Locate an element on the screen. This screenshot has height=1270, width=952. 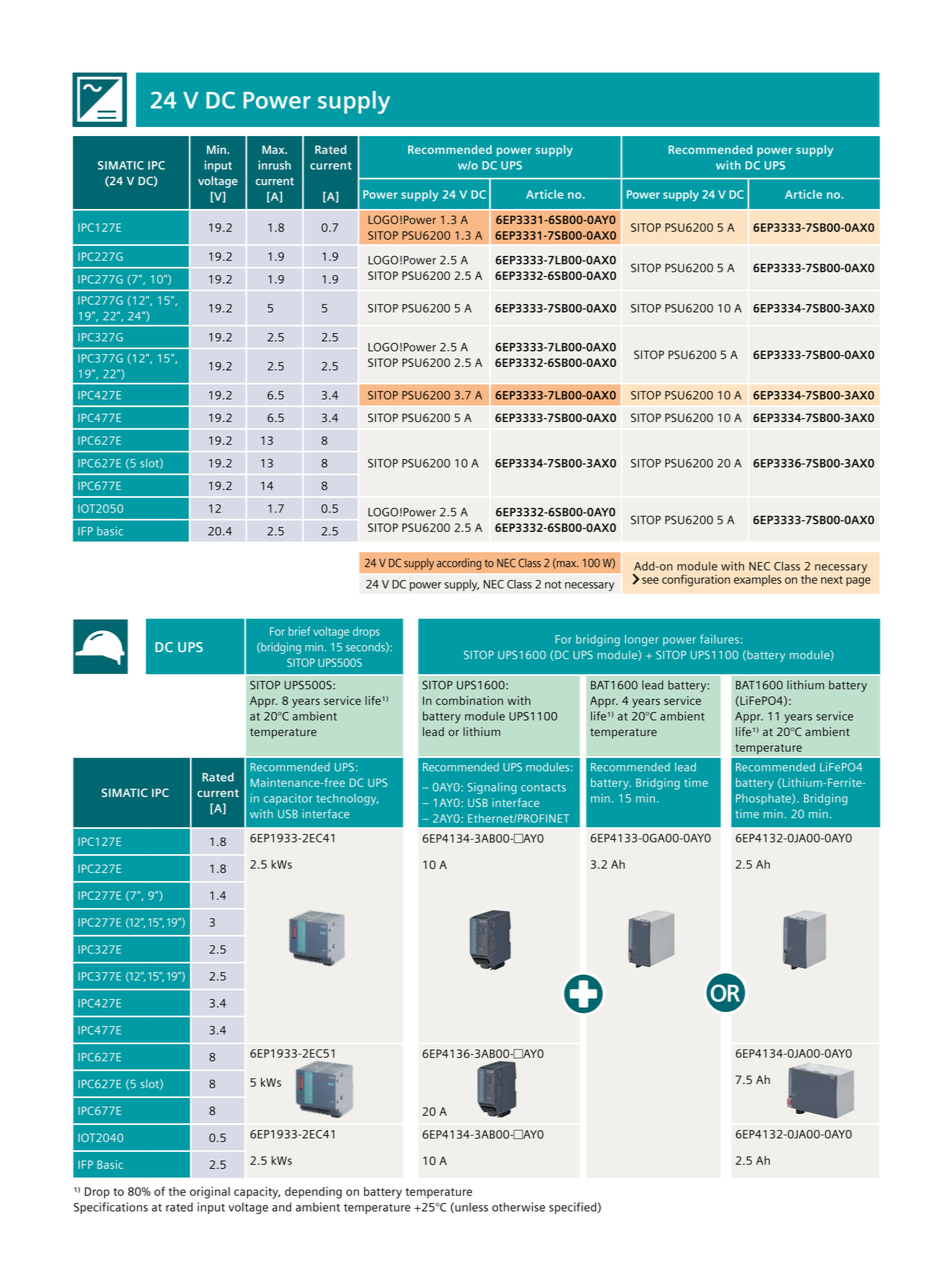
inrush is located at coordinates (274, 165).
